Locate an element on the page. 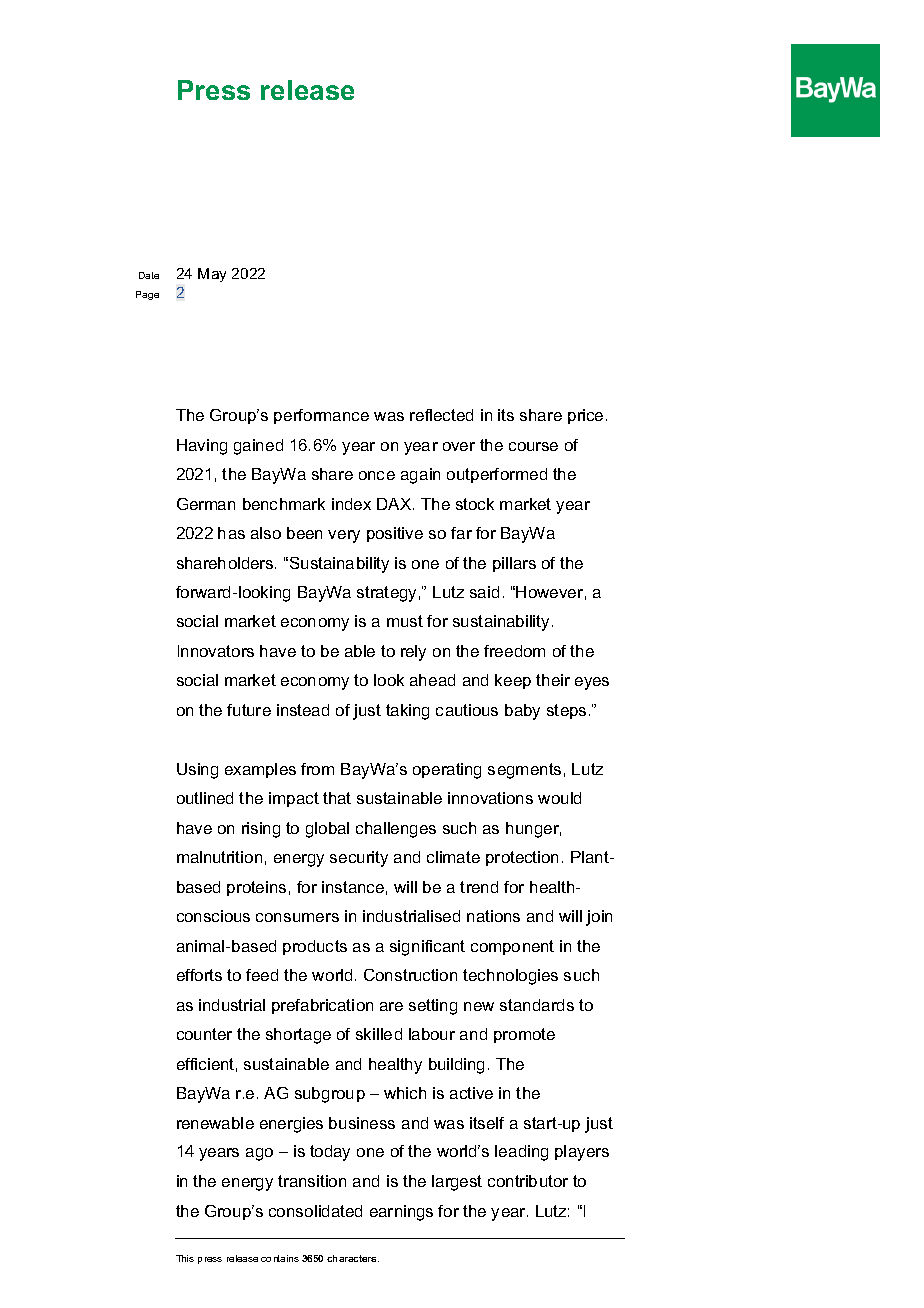  Using is located at coordinates (197, 771).
